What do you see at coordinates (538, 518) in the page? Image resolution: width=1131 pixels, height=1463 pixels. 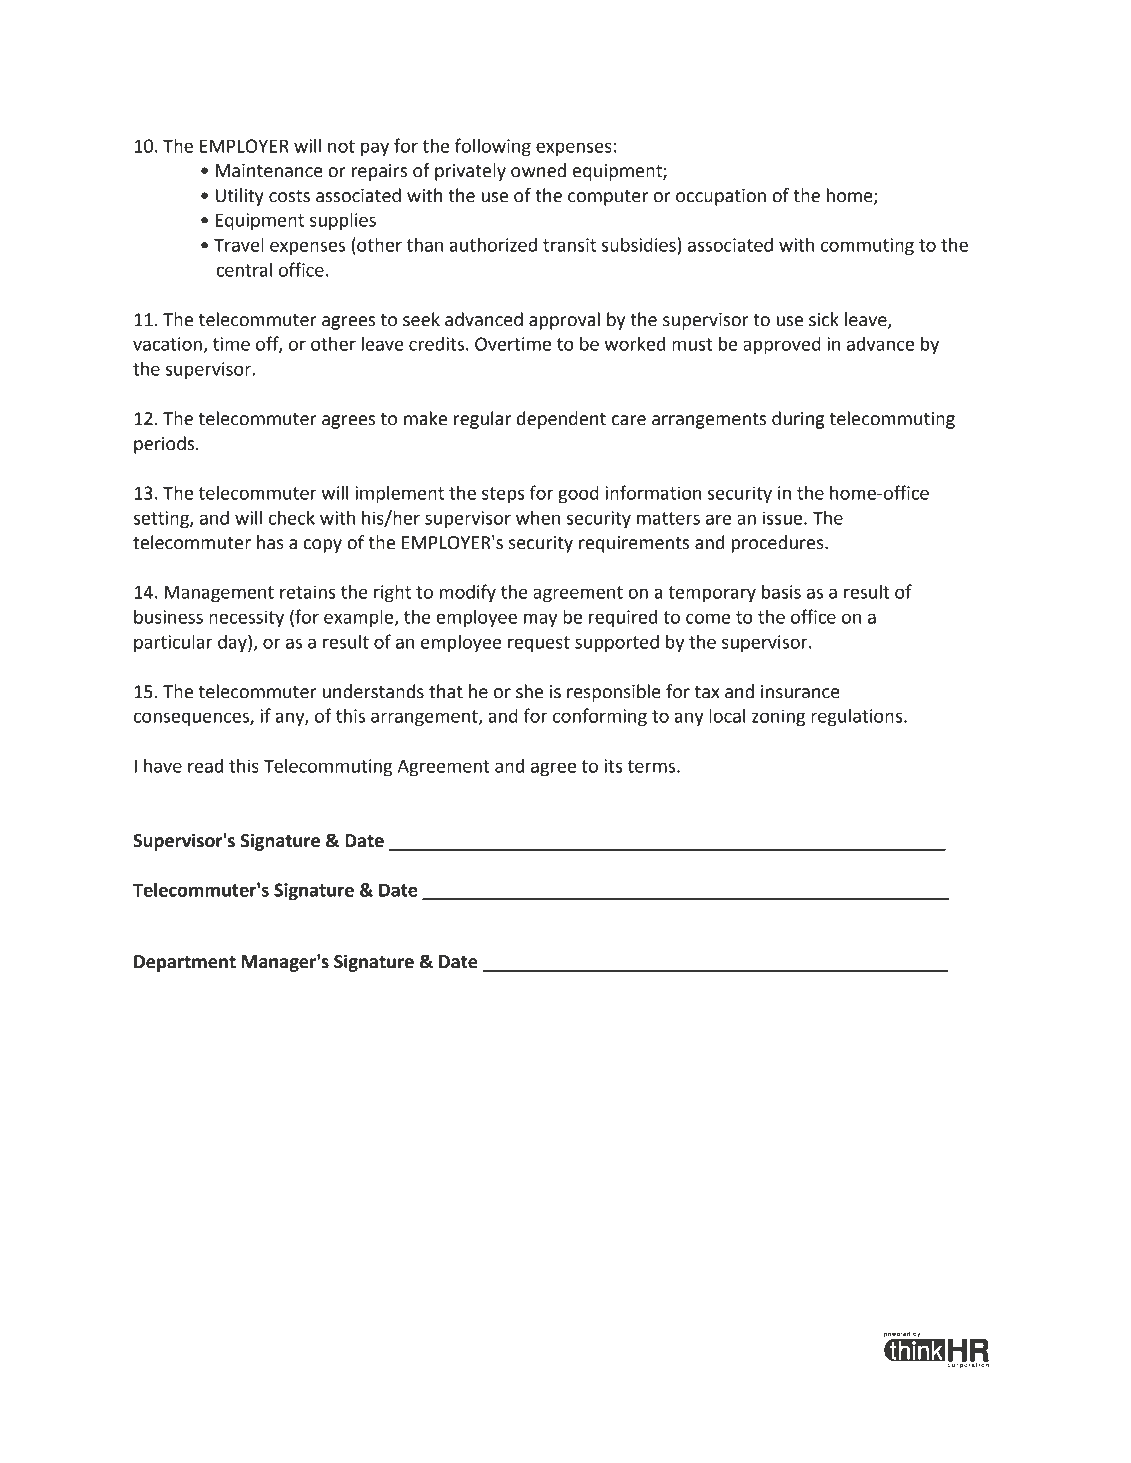 I see `when` at bounding box center [538, 518].
